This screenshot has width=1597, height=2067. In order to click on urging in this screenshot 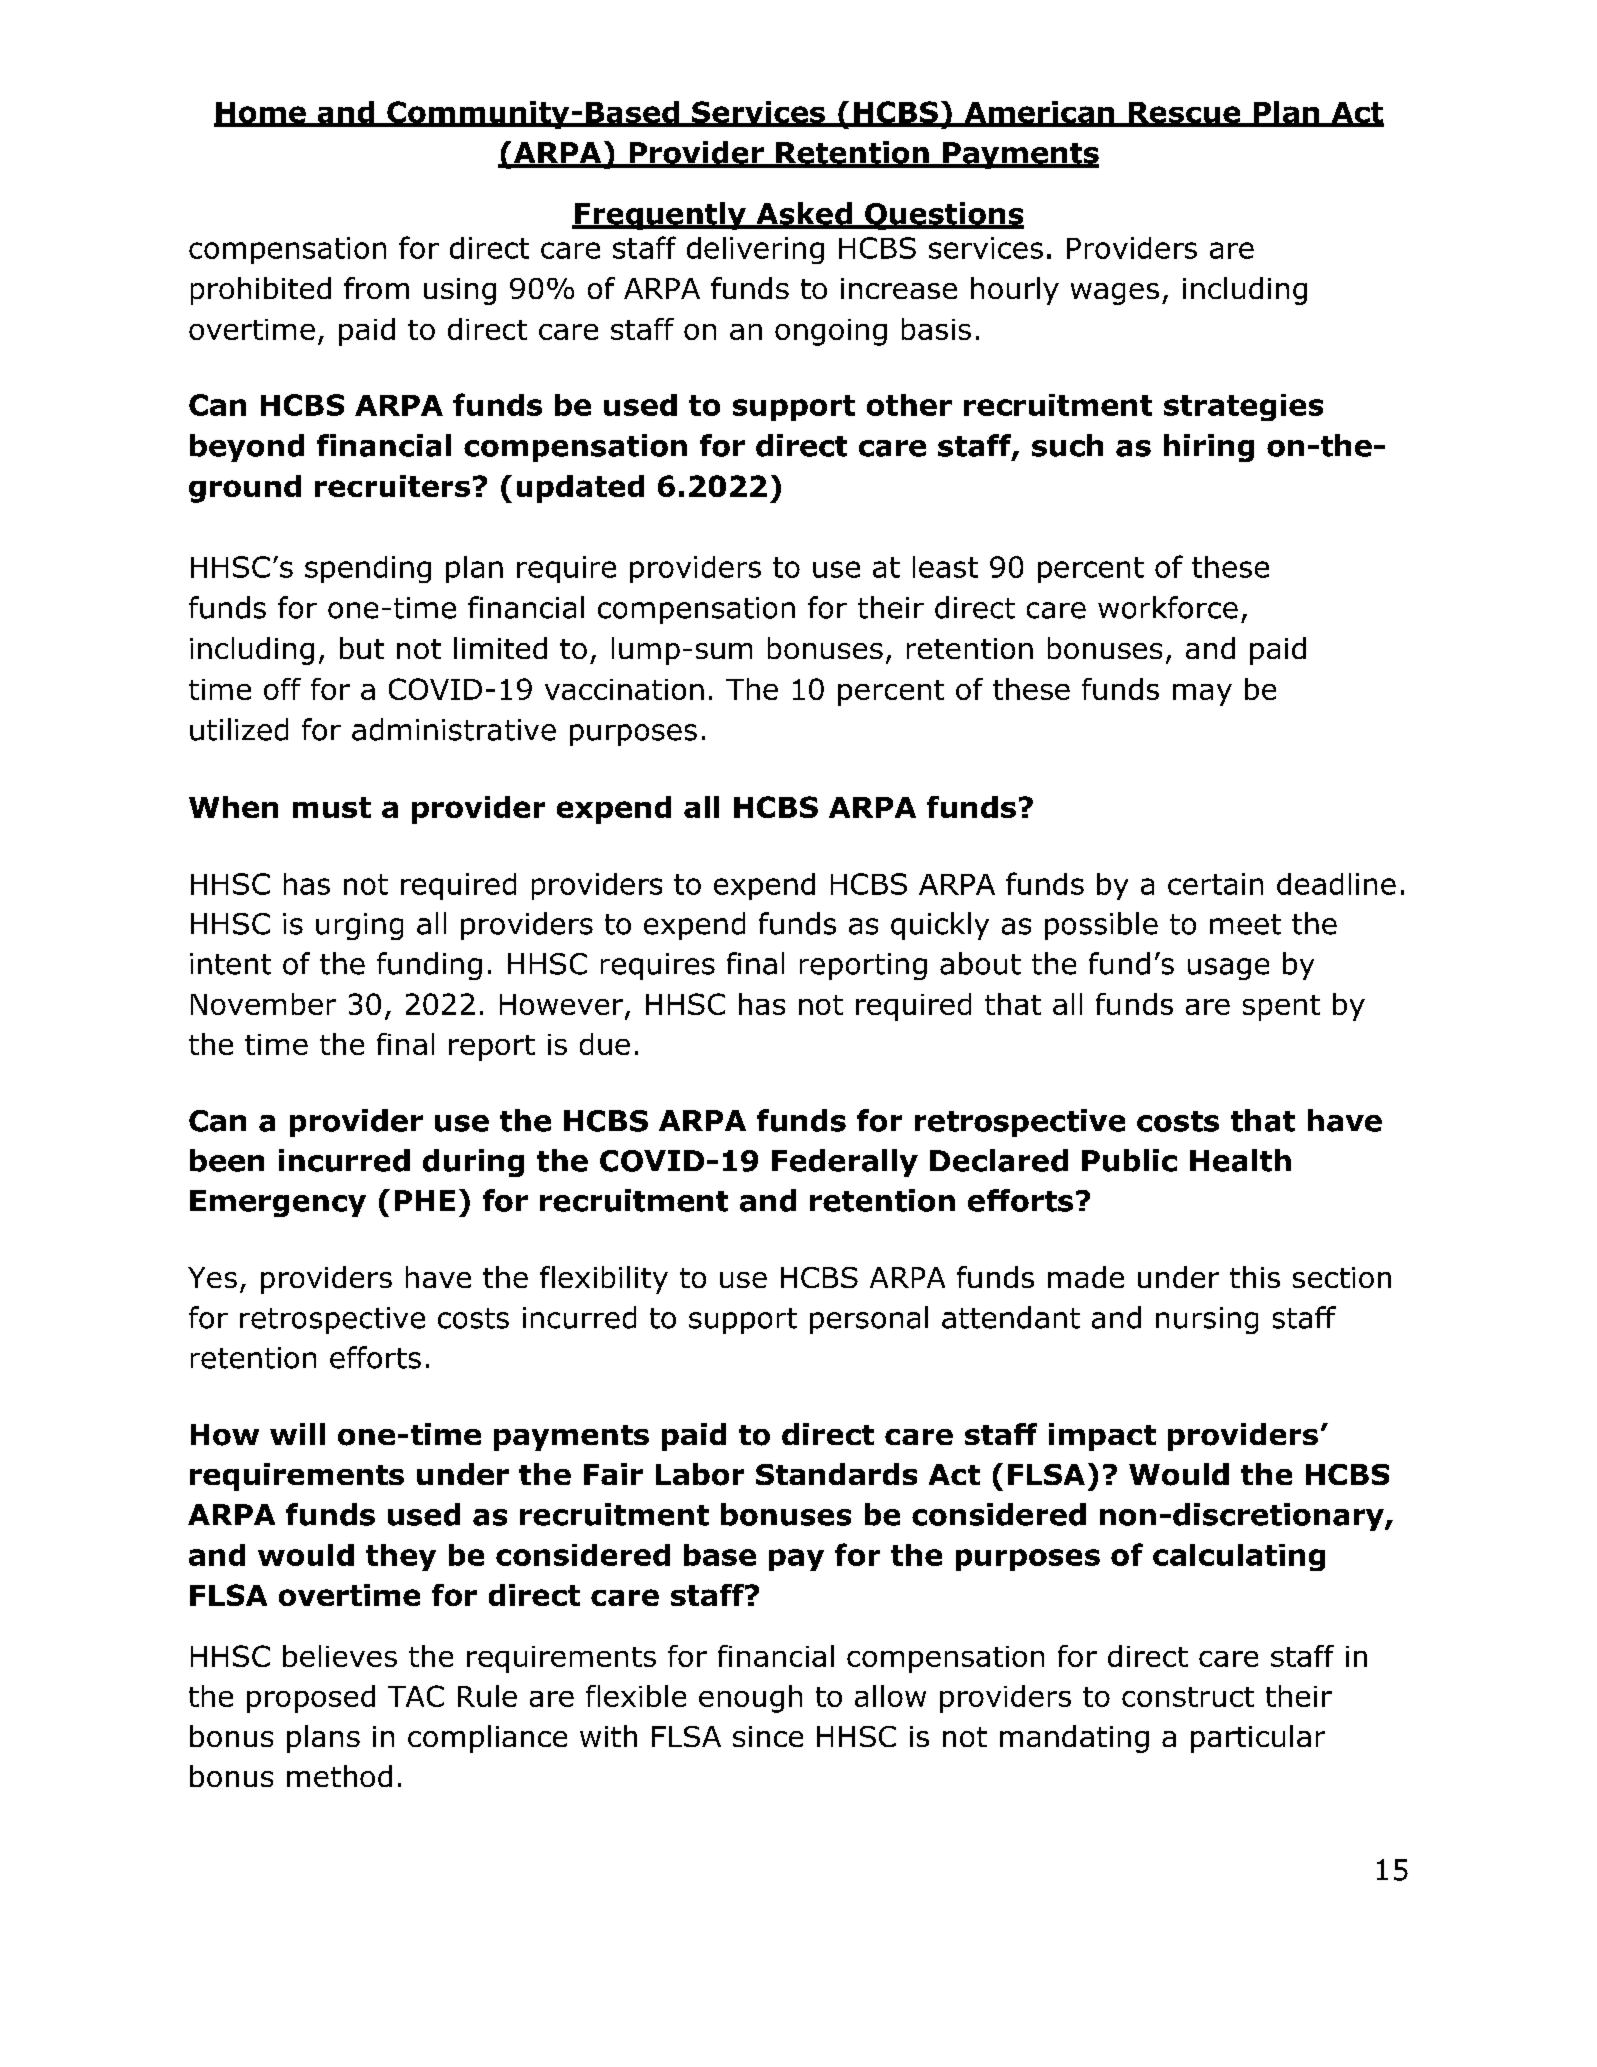, I will do `click(359, 926)`.
